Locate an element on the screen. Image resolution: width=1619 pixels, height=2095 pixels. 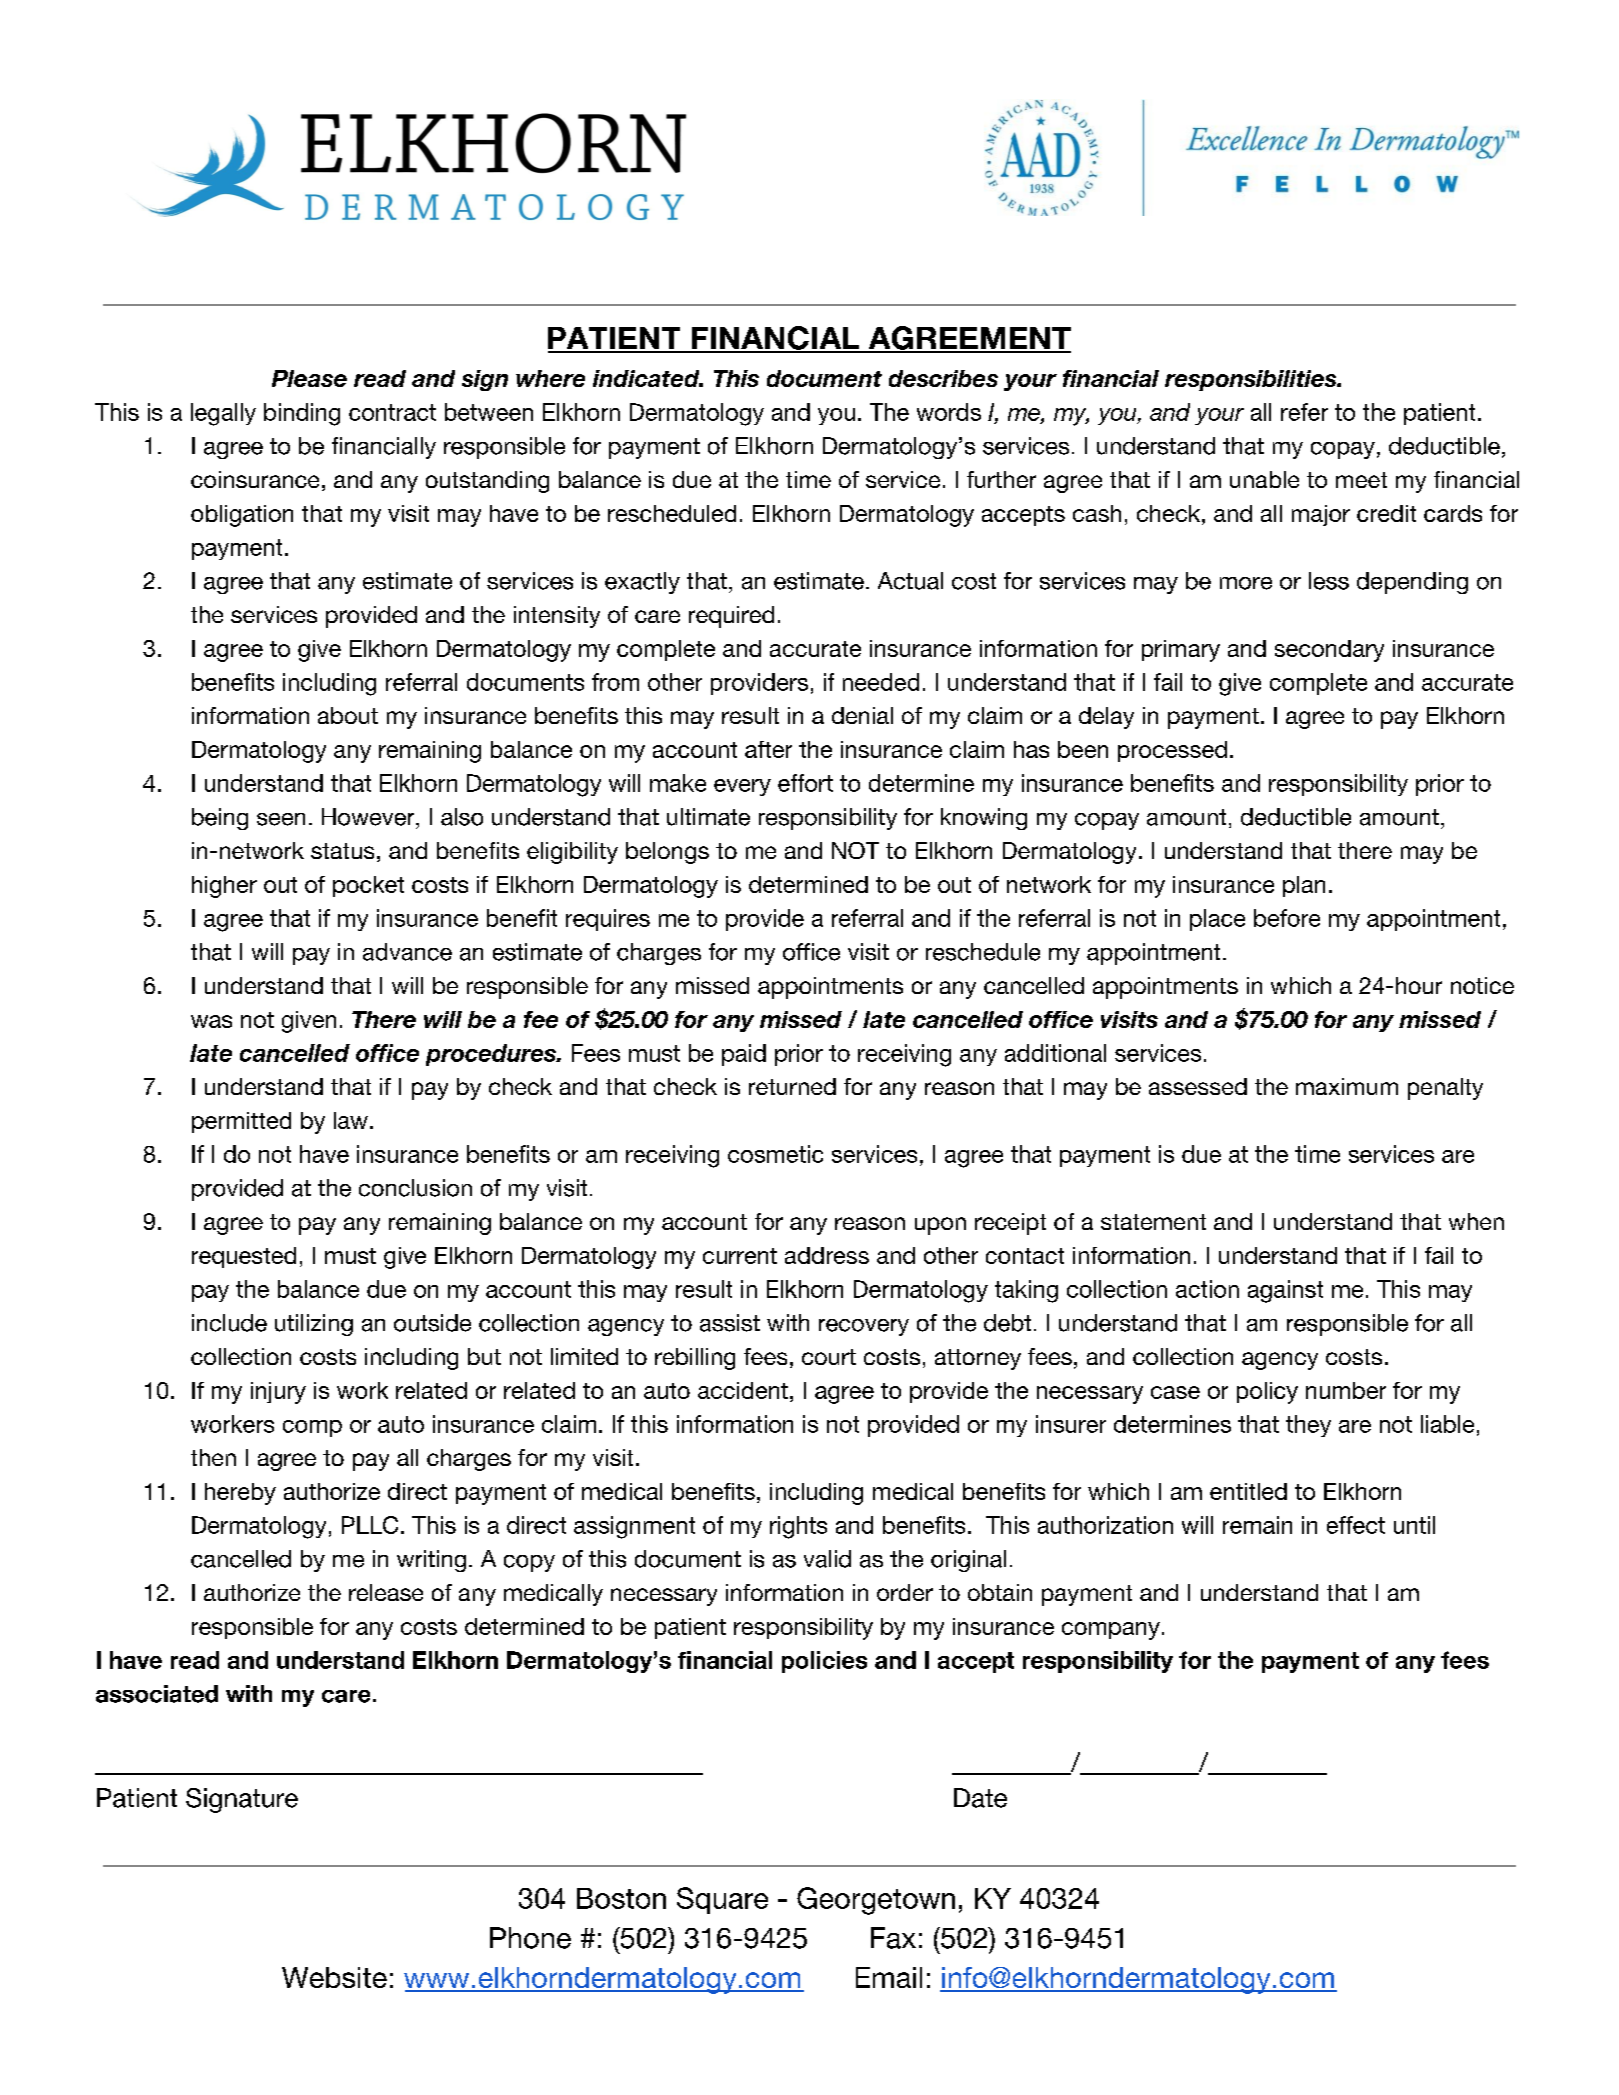
secondary is located at coordinates (1329, 651).
